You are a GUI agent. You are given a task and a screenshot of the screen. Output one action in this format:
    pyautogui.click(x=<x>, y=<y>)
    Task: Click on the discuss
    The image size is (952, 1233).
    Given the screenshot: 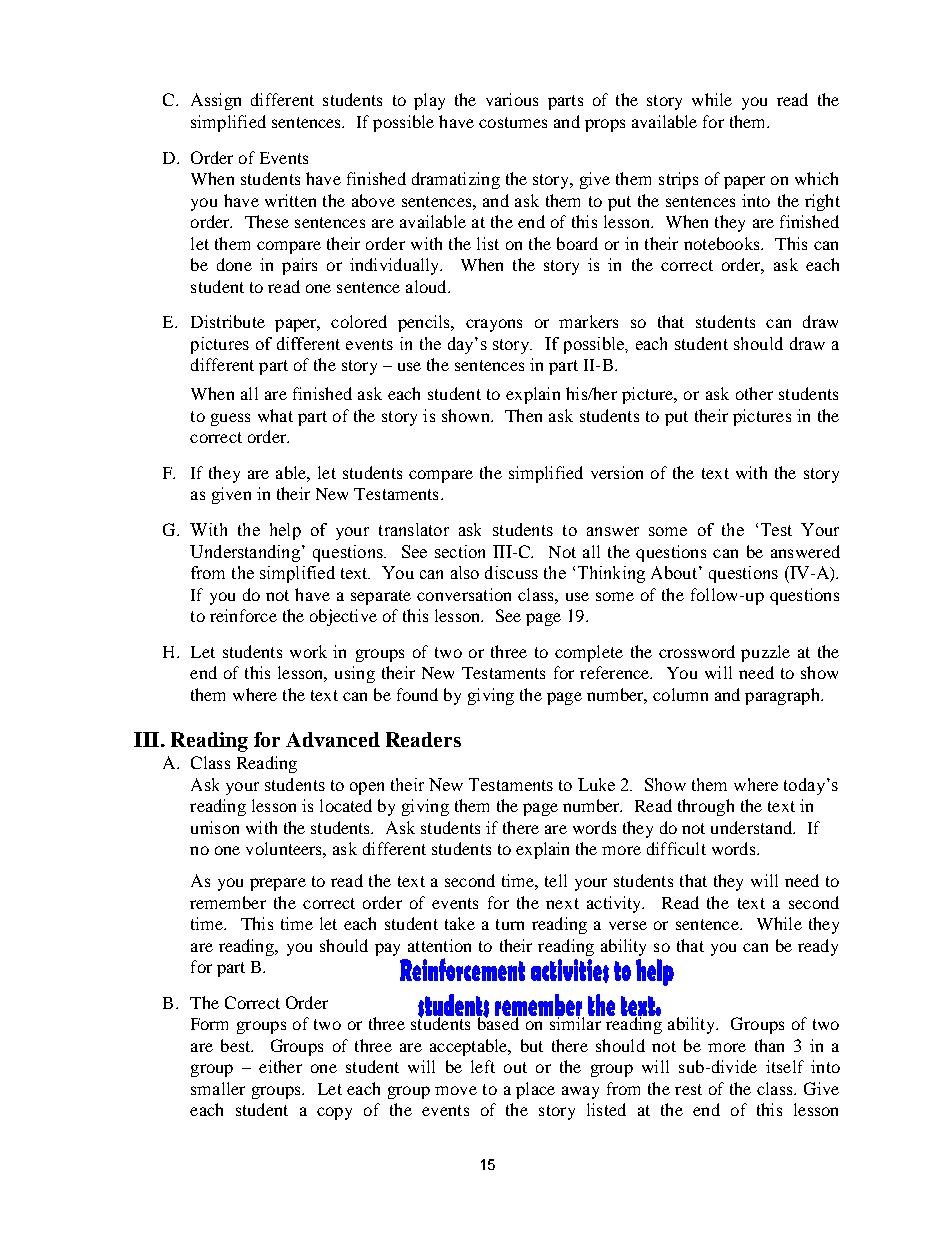 What is the action you would take?
    pyautogui.click(x=511, y=572)
